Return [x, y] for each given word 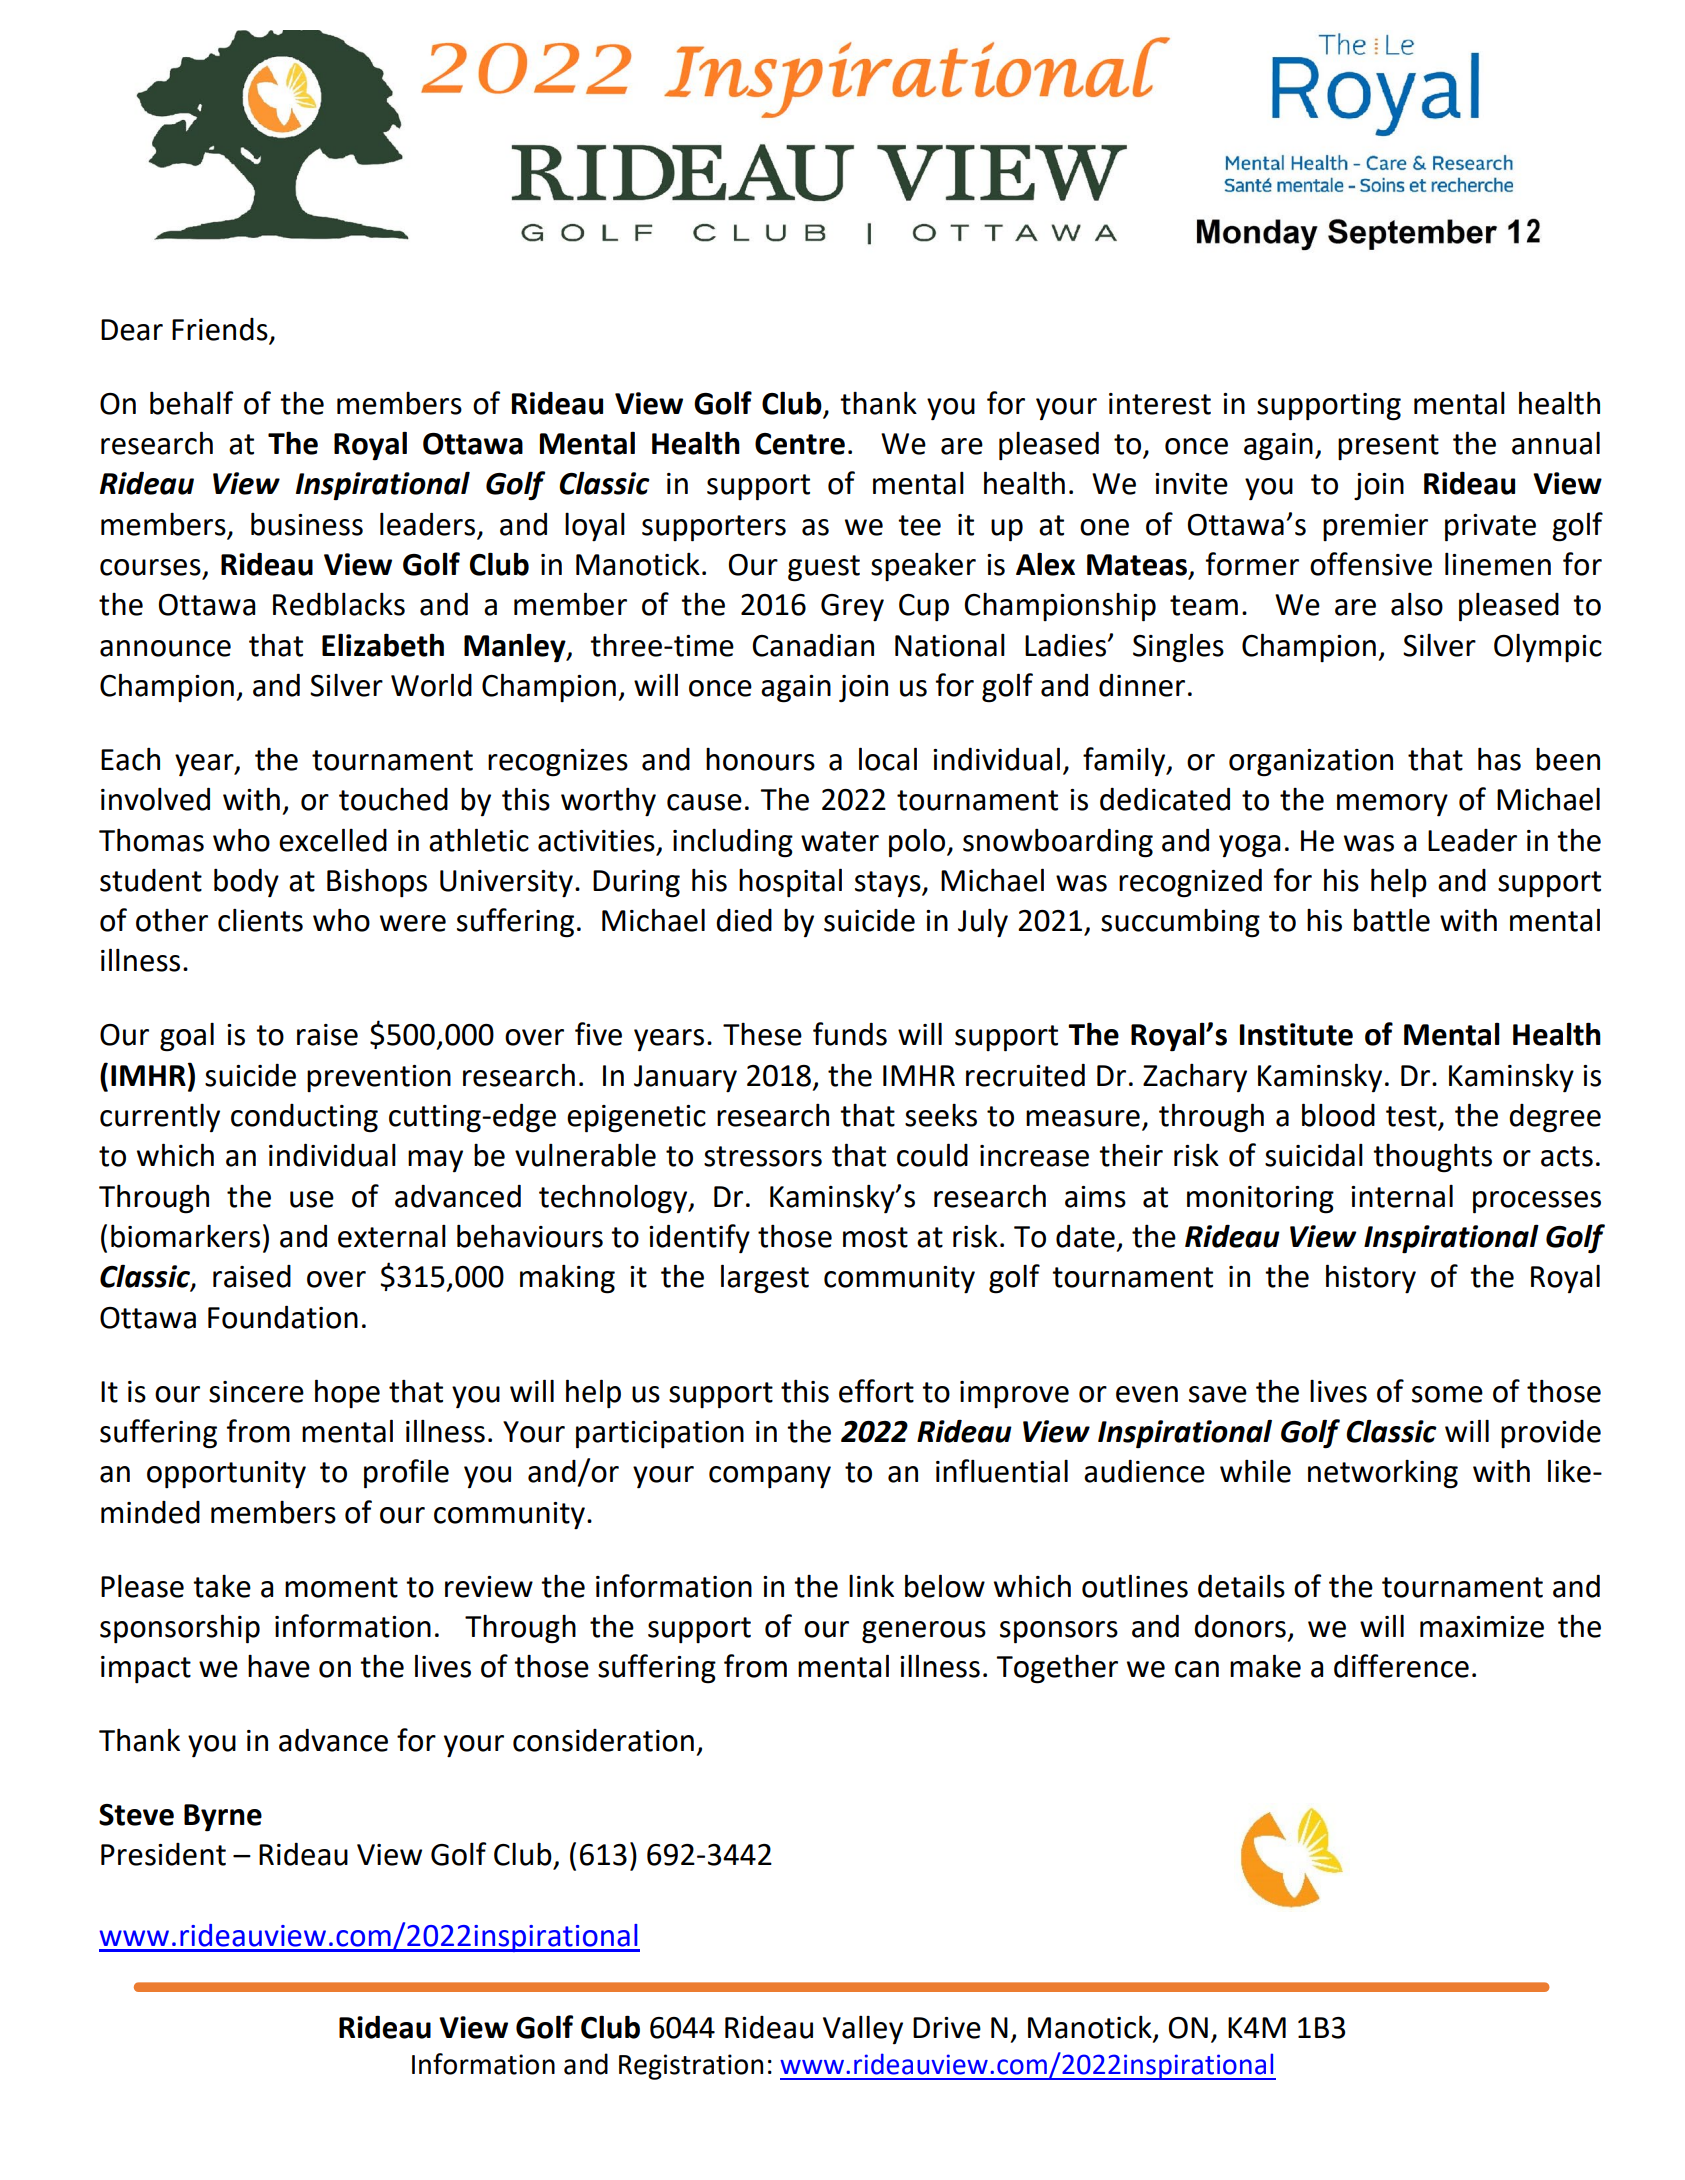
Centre [800, 444]
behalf [191, 403]
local [888, 759]
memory [1392, 805]
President [163, 1854]
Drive [947, 2028]
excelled [333, 840]
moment [341, 1587]
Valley [863, 2030]
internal [1402, 1196]
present [1388, 447]
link [871, 1585]
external [392, 1236]
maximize [1482, 1627]
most [875, 1237]
